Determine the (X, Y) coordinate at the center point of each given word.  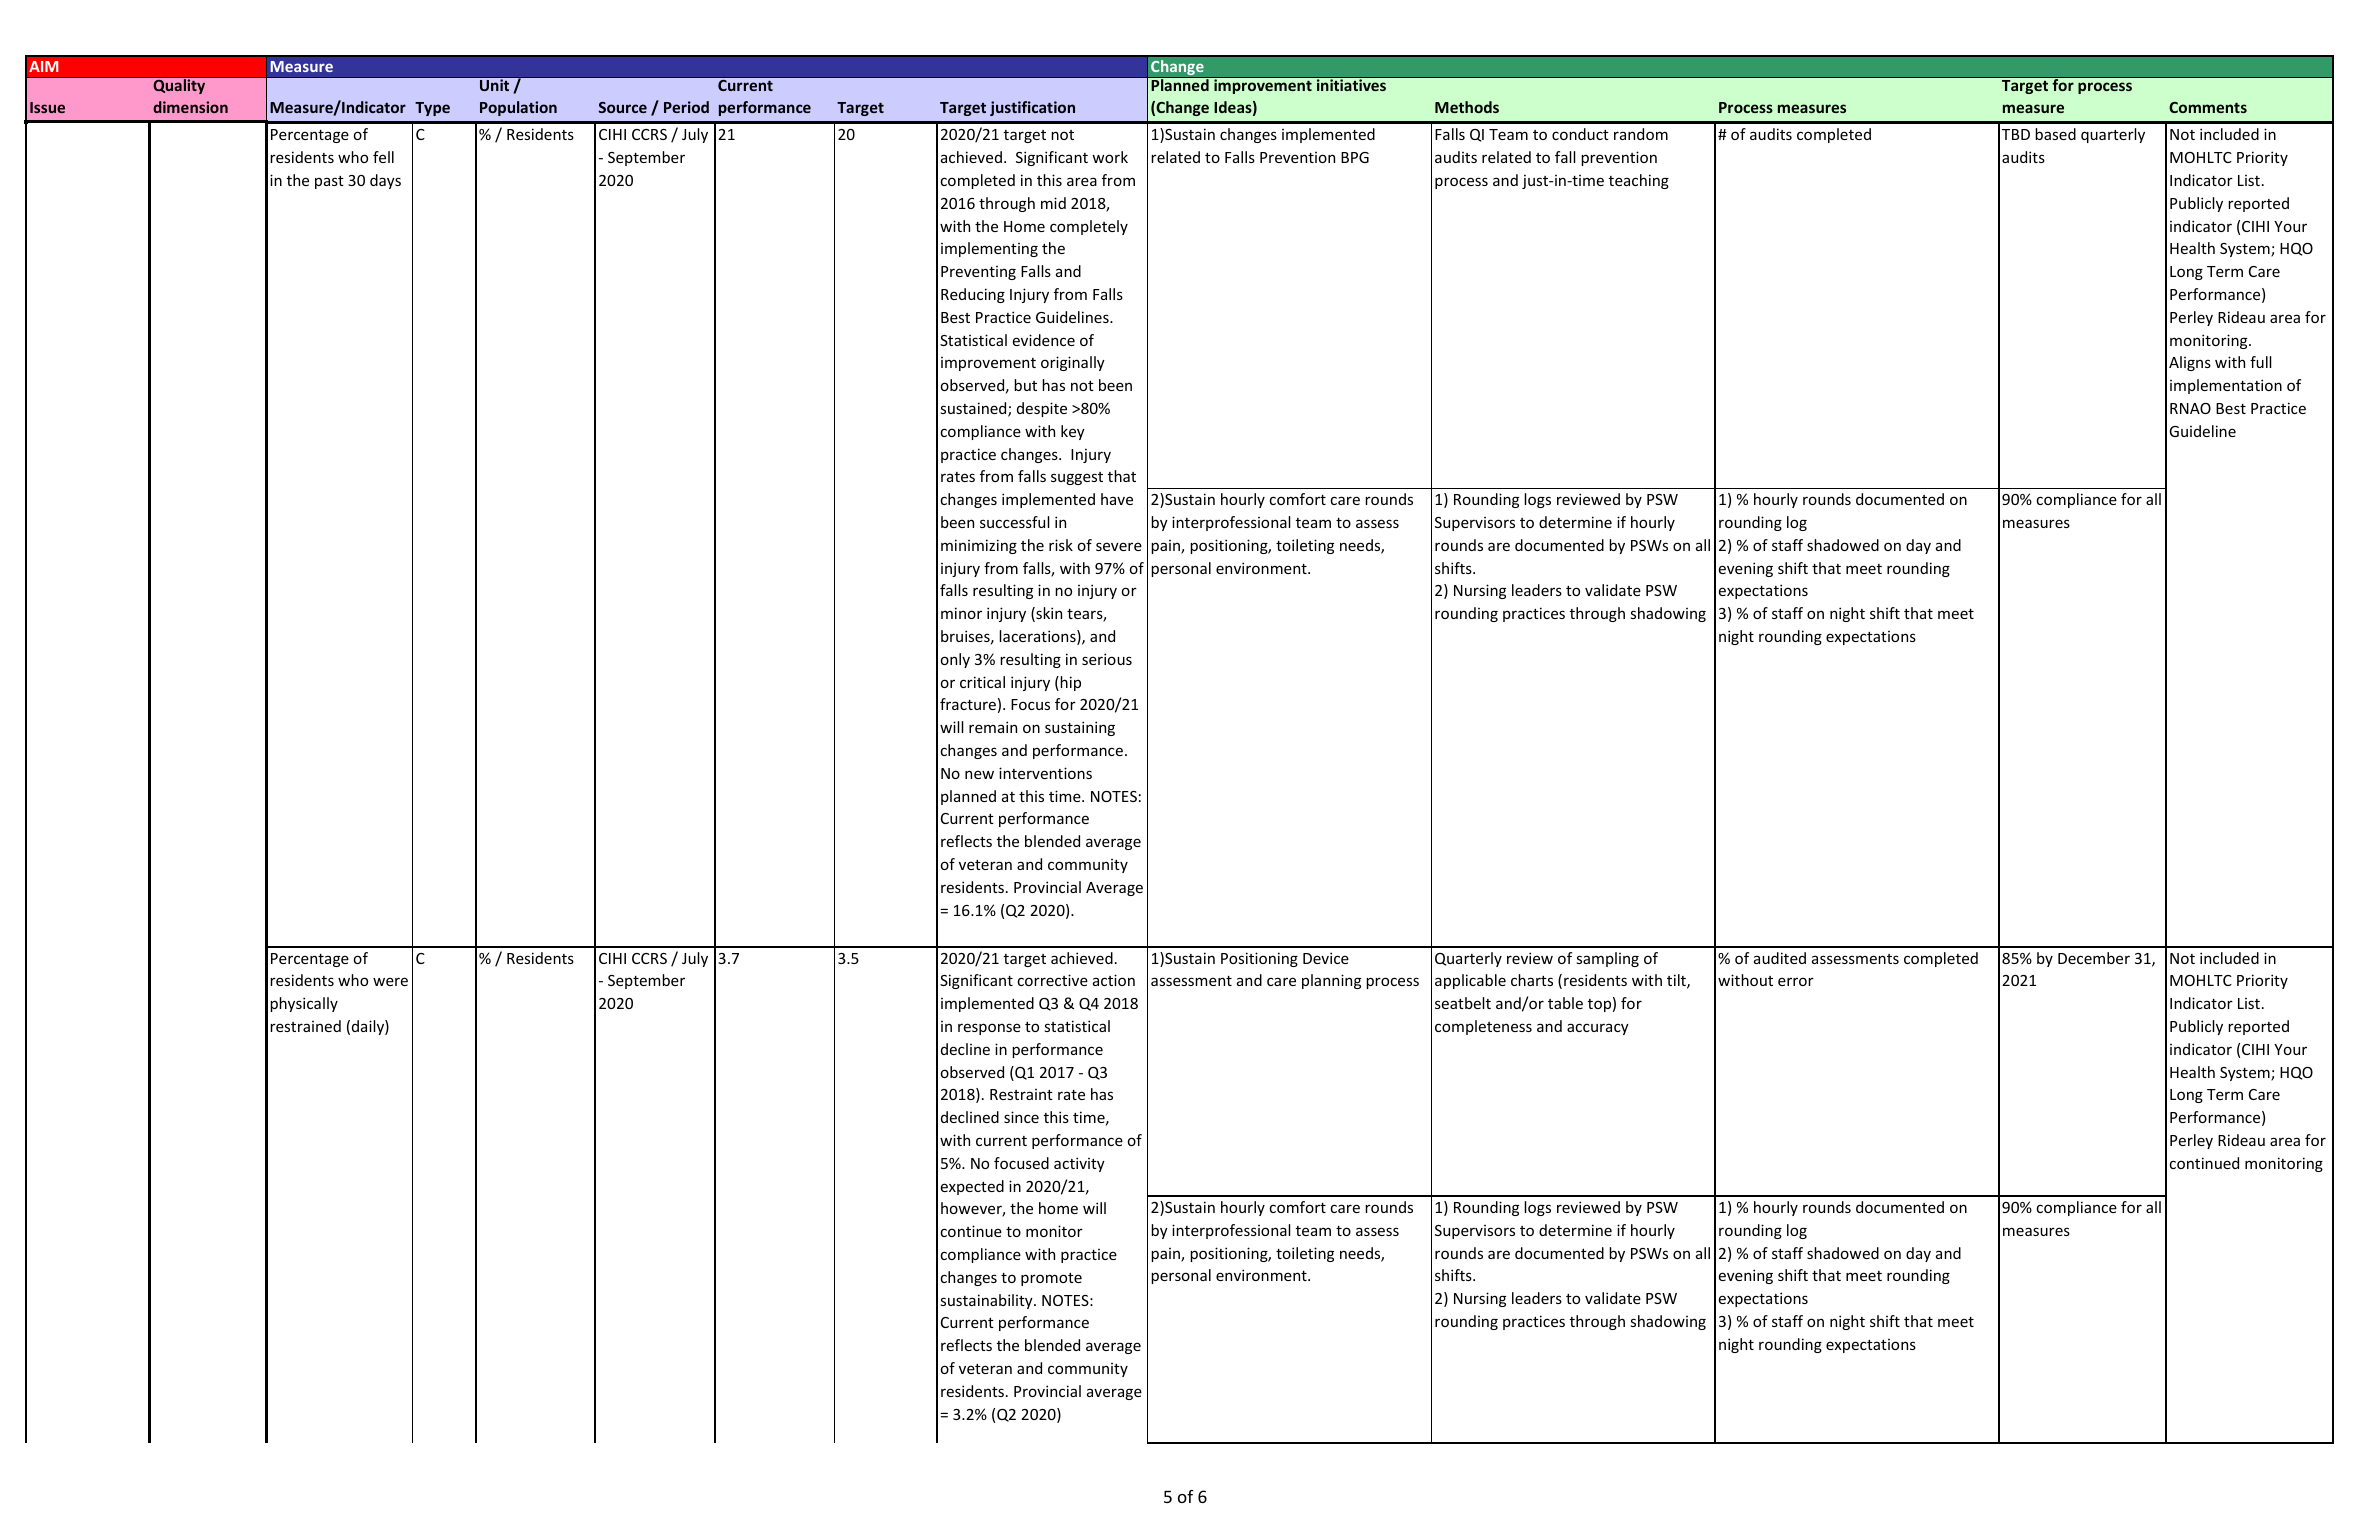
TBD (2016, 134)
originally (1073, 363)
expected (972, 1187)
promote (1051, 1279)
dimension (190, 107)
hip (1070, 683)
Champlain (978, 455)
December (2094, 958)
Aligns (2190, 363)
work (1110, 157)
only (955, 660)
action (1114, 980)
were (390, 981)
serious (1107, 659)
